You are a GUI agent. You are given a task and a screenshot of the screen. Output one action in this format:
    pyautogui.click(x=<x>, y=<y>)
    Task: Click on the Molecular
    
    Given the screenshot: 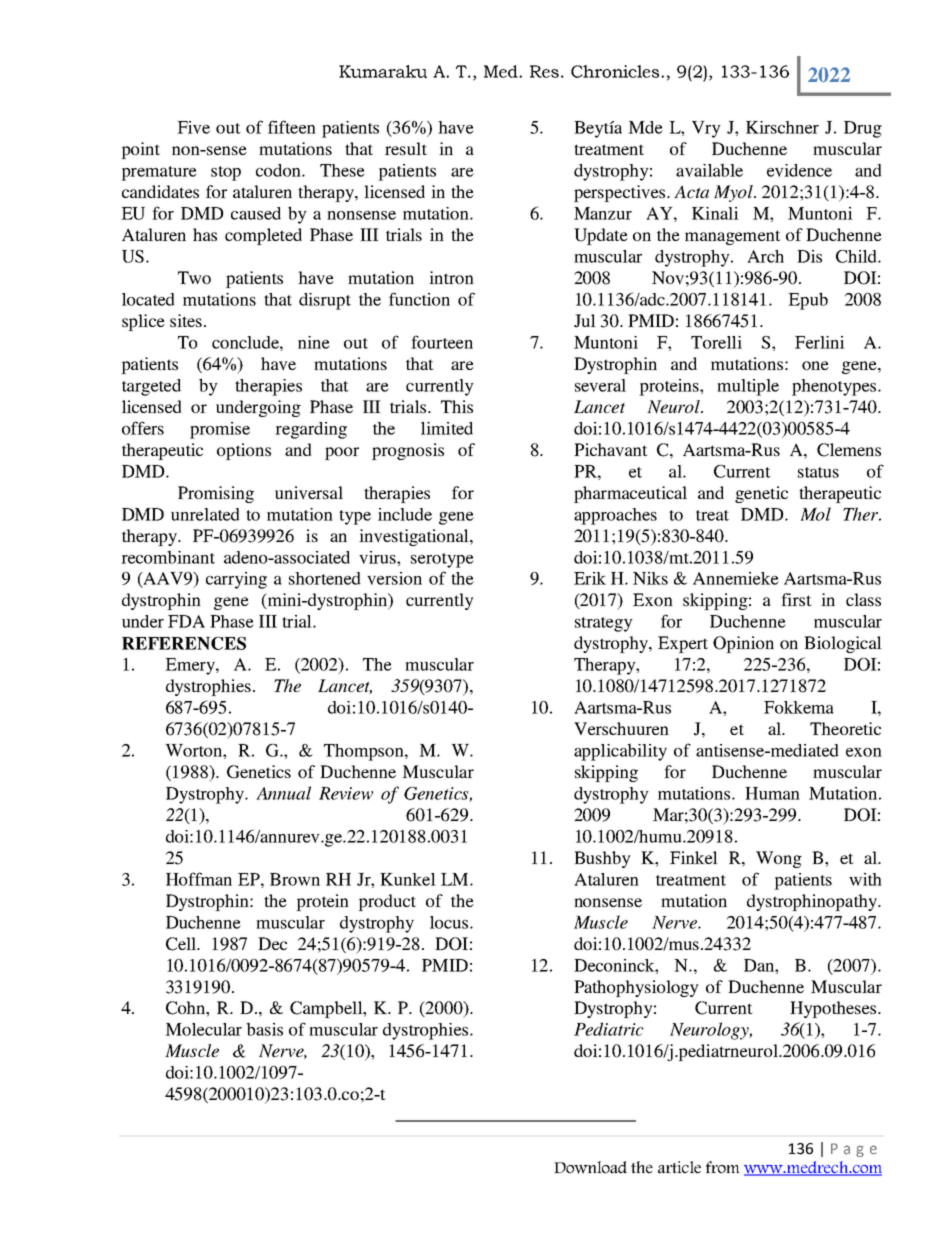 What is the action you would take?
    pyautogui.click(x=203, y=1029)
